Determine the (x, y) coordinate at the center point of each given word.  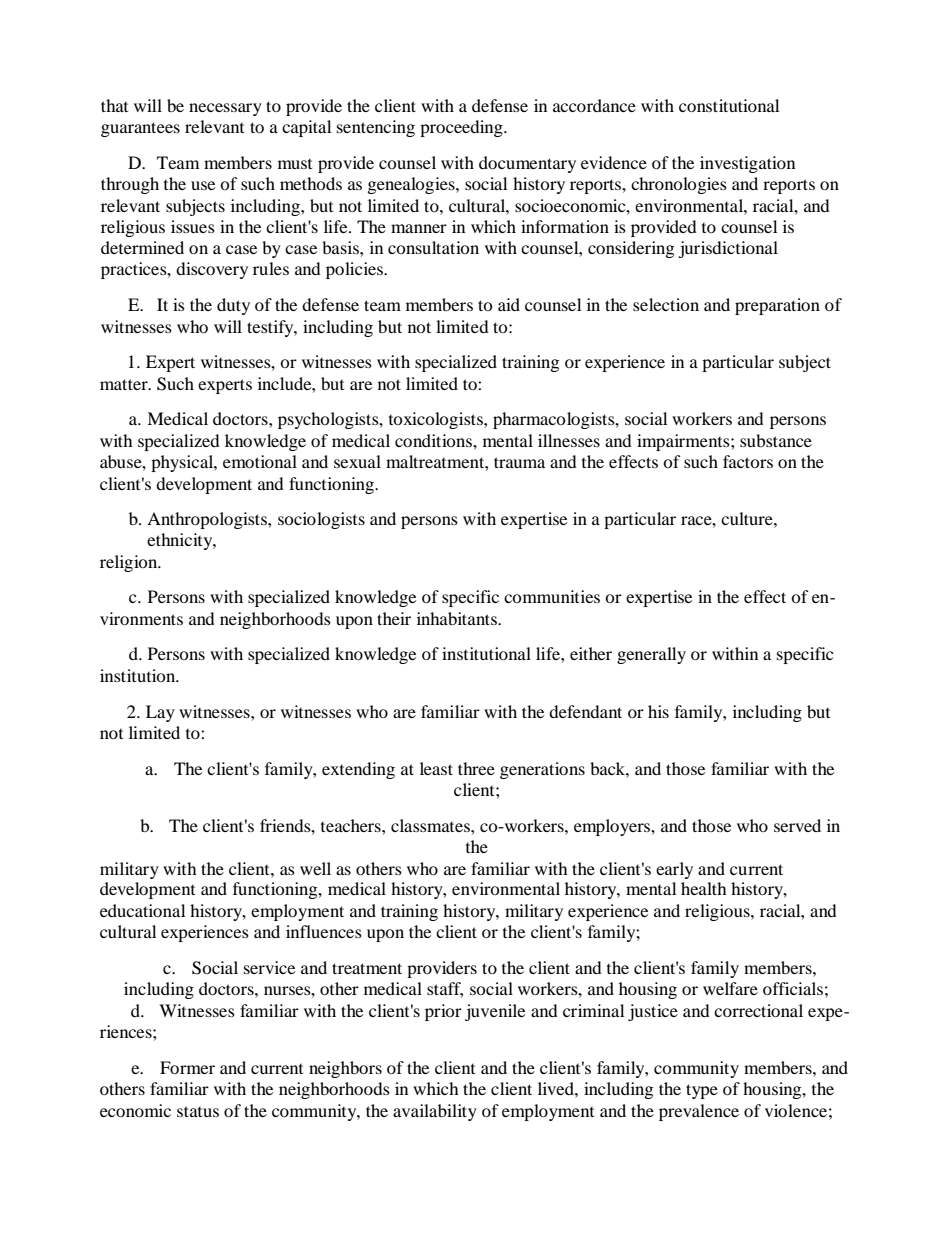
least (436, 768)
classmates (431, 825)
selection (666, 304)
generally (651, 655)
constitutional (729, 105)
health (704, 888)
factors (748, 461)
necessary (225, 109)
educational (142, 910)
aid (509, 304)
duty (233, 306)
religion (130, 563)
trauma (519, 462)
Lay (160, 713)
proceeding (462, 128)
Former (187, 1067)
